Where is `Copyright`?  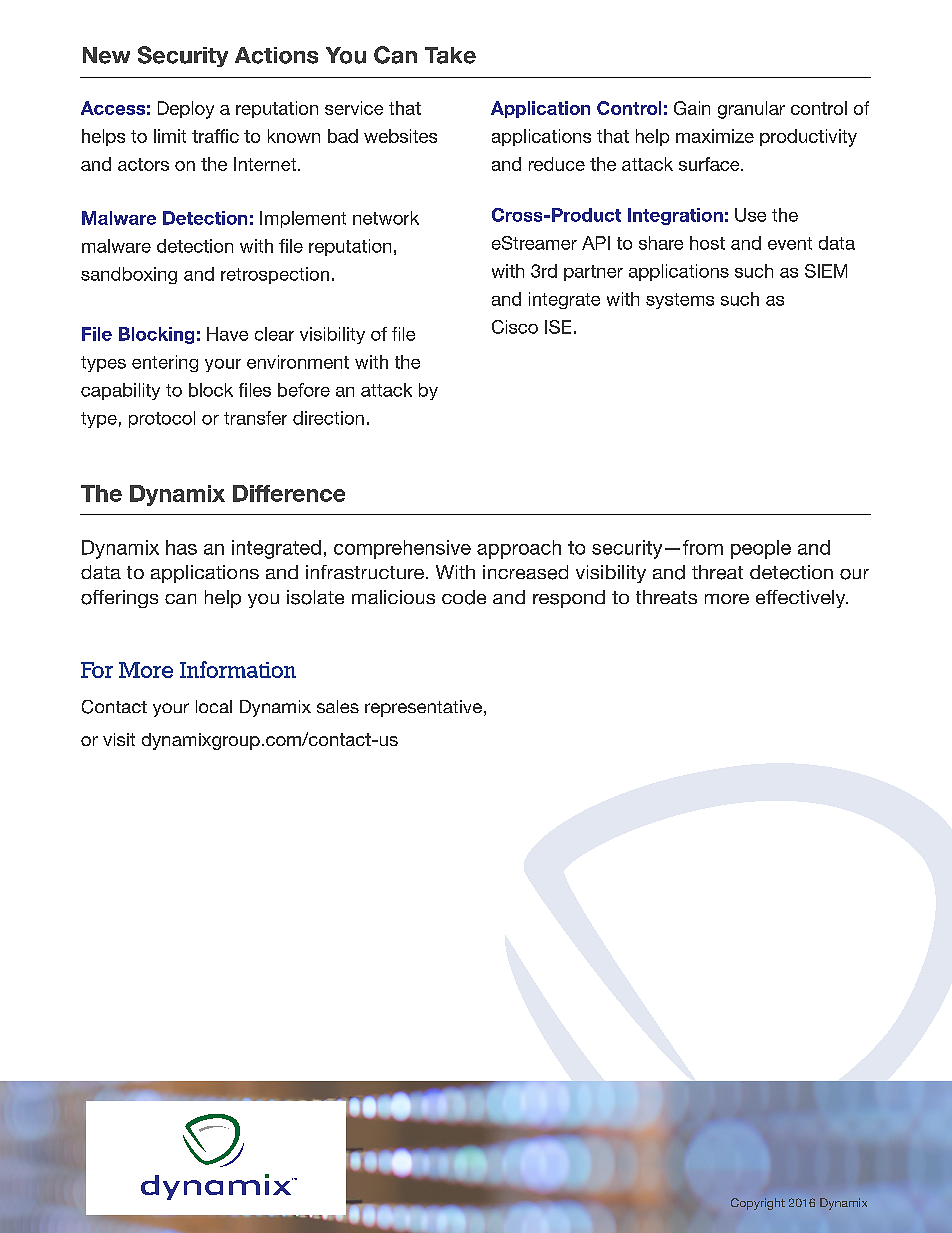 Copyright is located at coordinates (758, 1204).
